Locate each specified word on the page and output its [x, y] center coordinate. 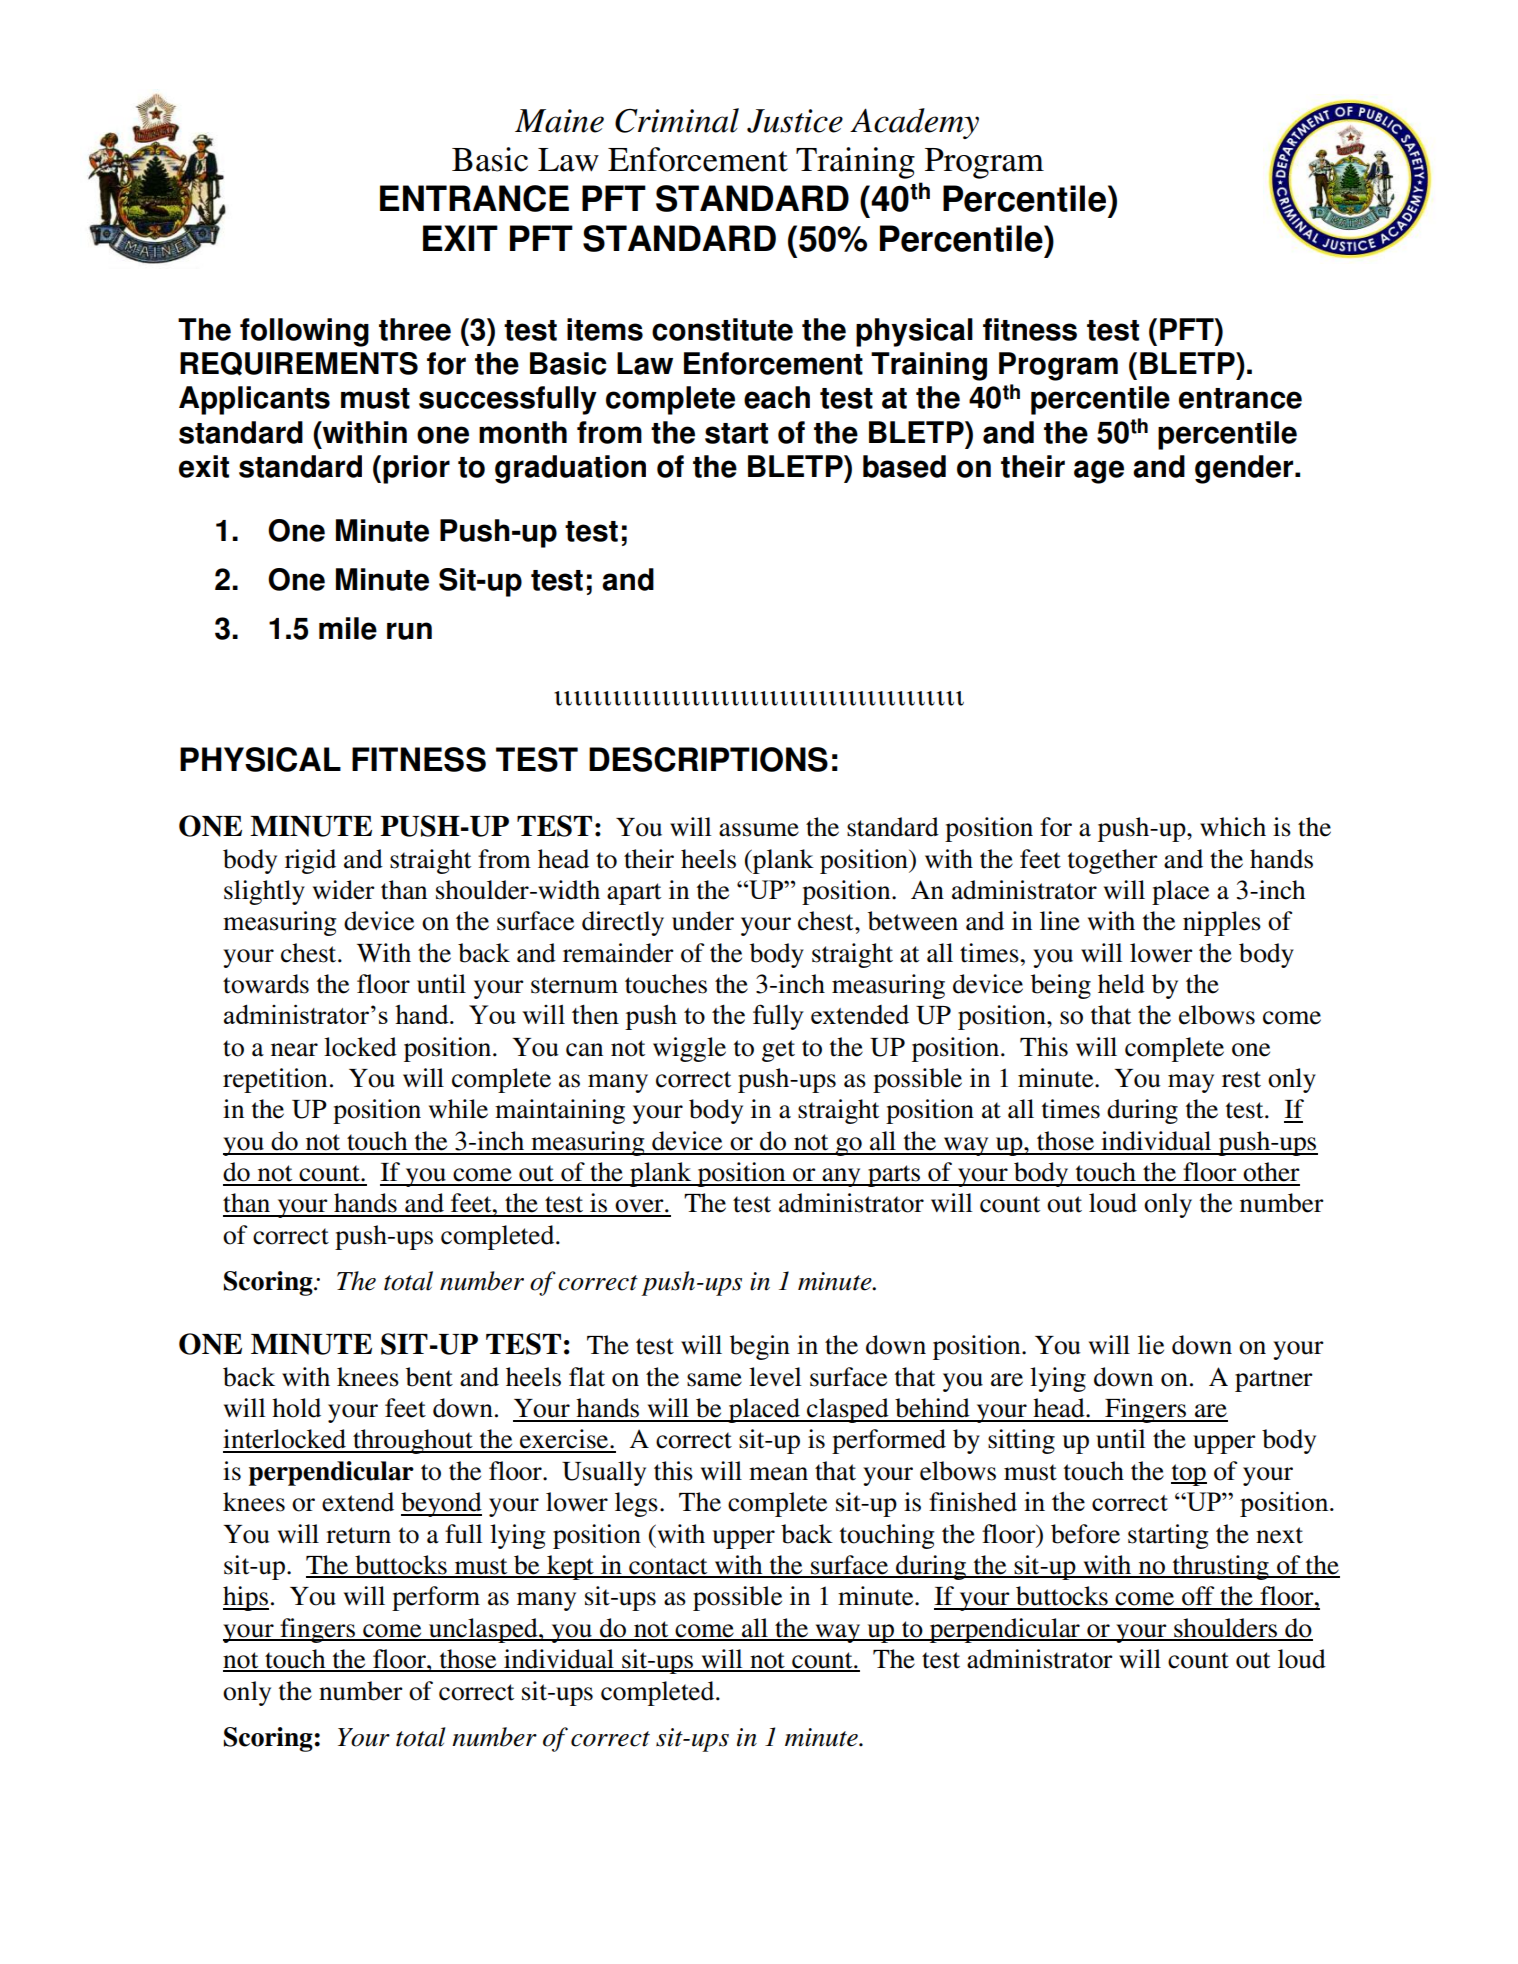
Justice [795, 121]
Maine [559, 121]
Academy [914, 123]
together [1113, 861]
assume [759, 830]
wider [344, 890]
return [358, 1535]
